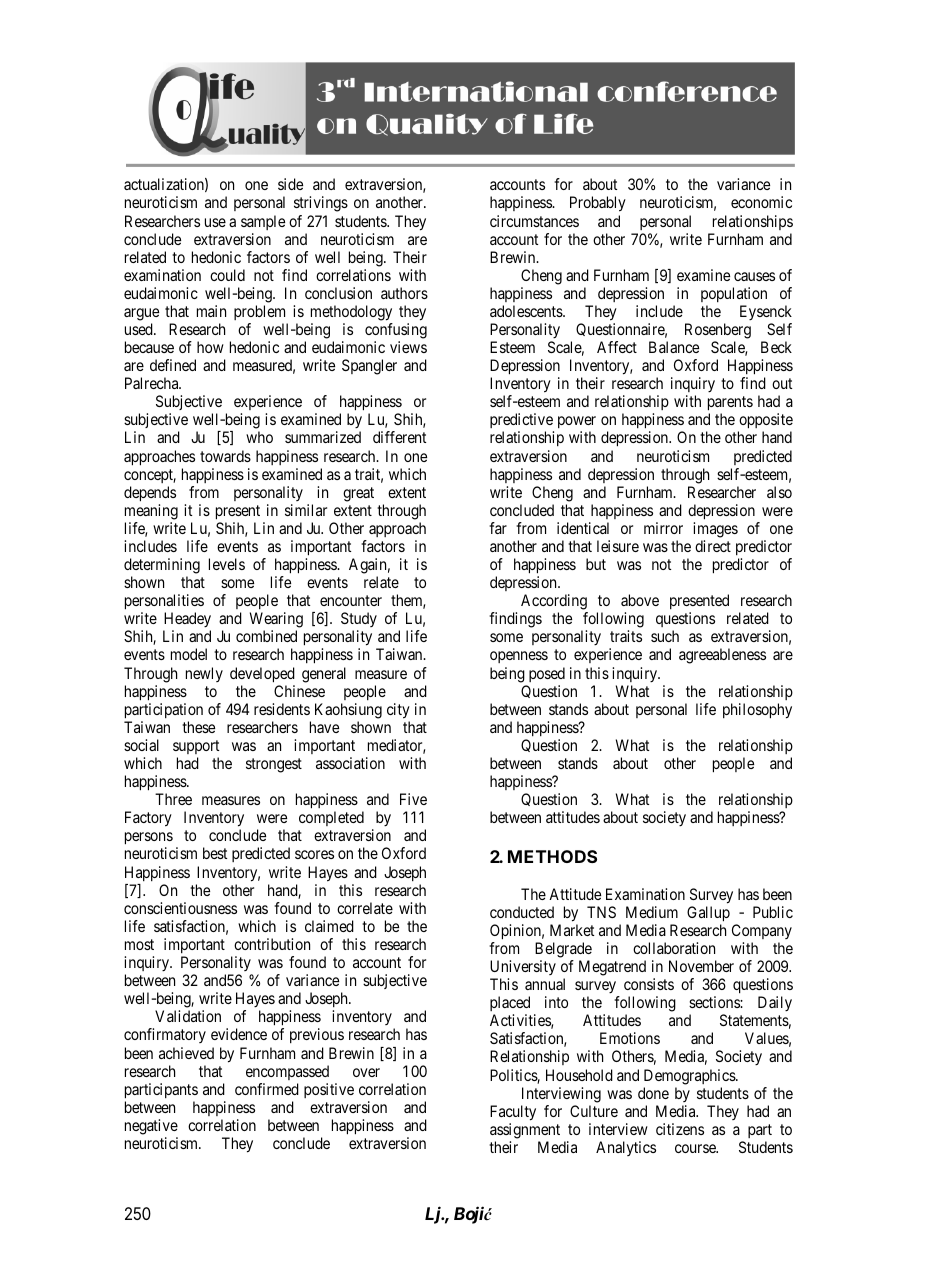 This screenshot has width=941, height=1288. I want to click on images, so click(715, 530).
